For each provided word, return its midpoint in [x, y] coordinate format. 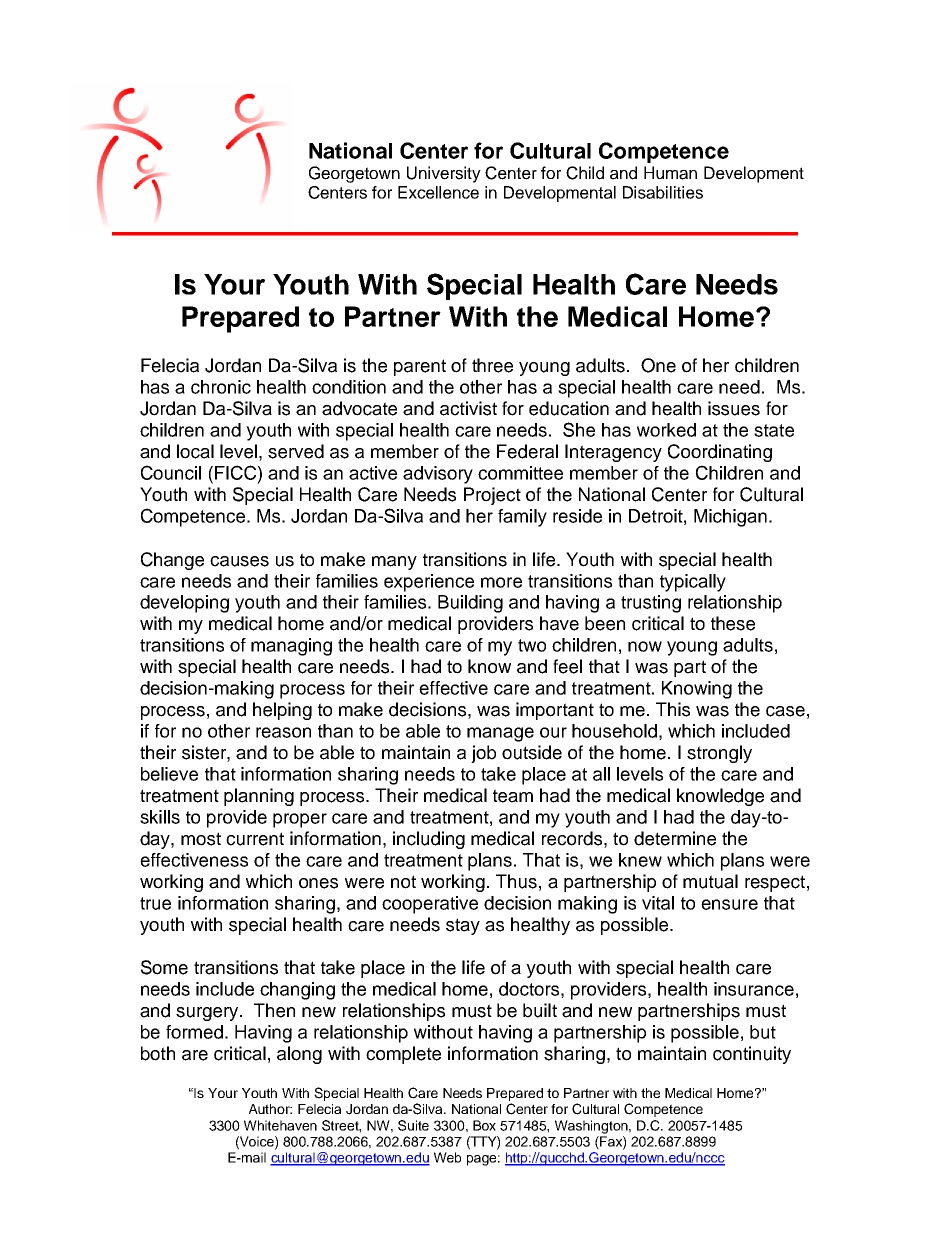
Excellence [438, 192]
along [299, 1055]
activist [468, 408]
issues [734, 408]
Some [164, 967]
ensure [729, 904]
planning [259, 797]
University [444, 174]
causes [239, 561]
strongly [719, 754]
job [483, 754]
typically [693, 583]
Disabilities [663, 192]
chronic [221, 387]
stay [463, 926]
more [501, 582]
